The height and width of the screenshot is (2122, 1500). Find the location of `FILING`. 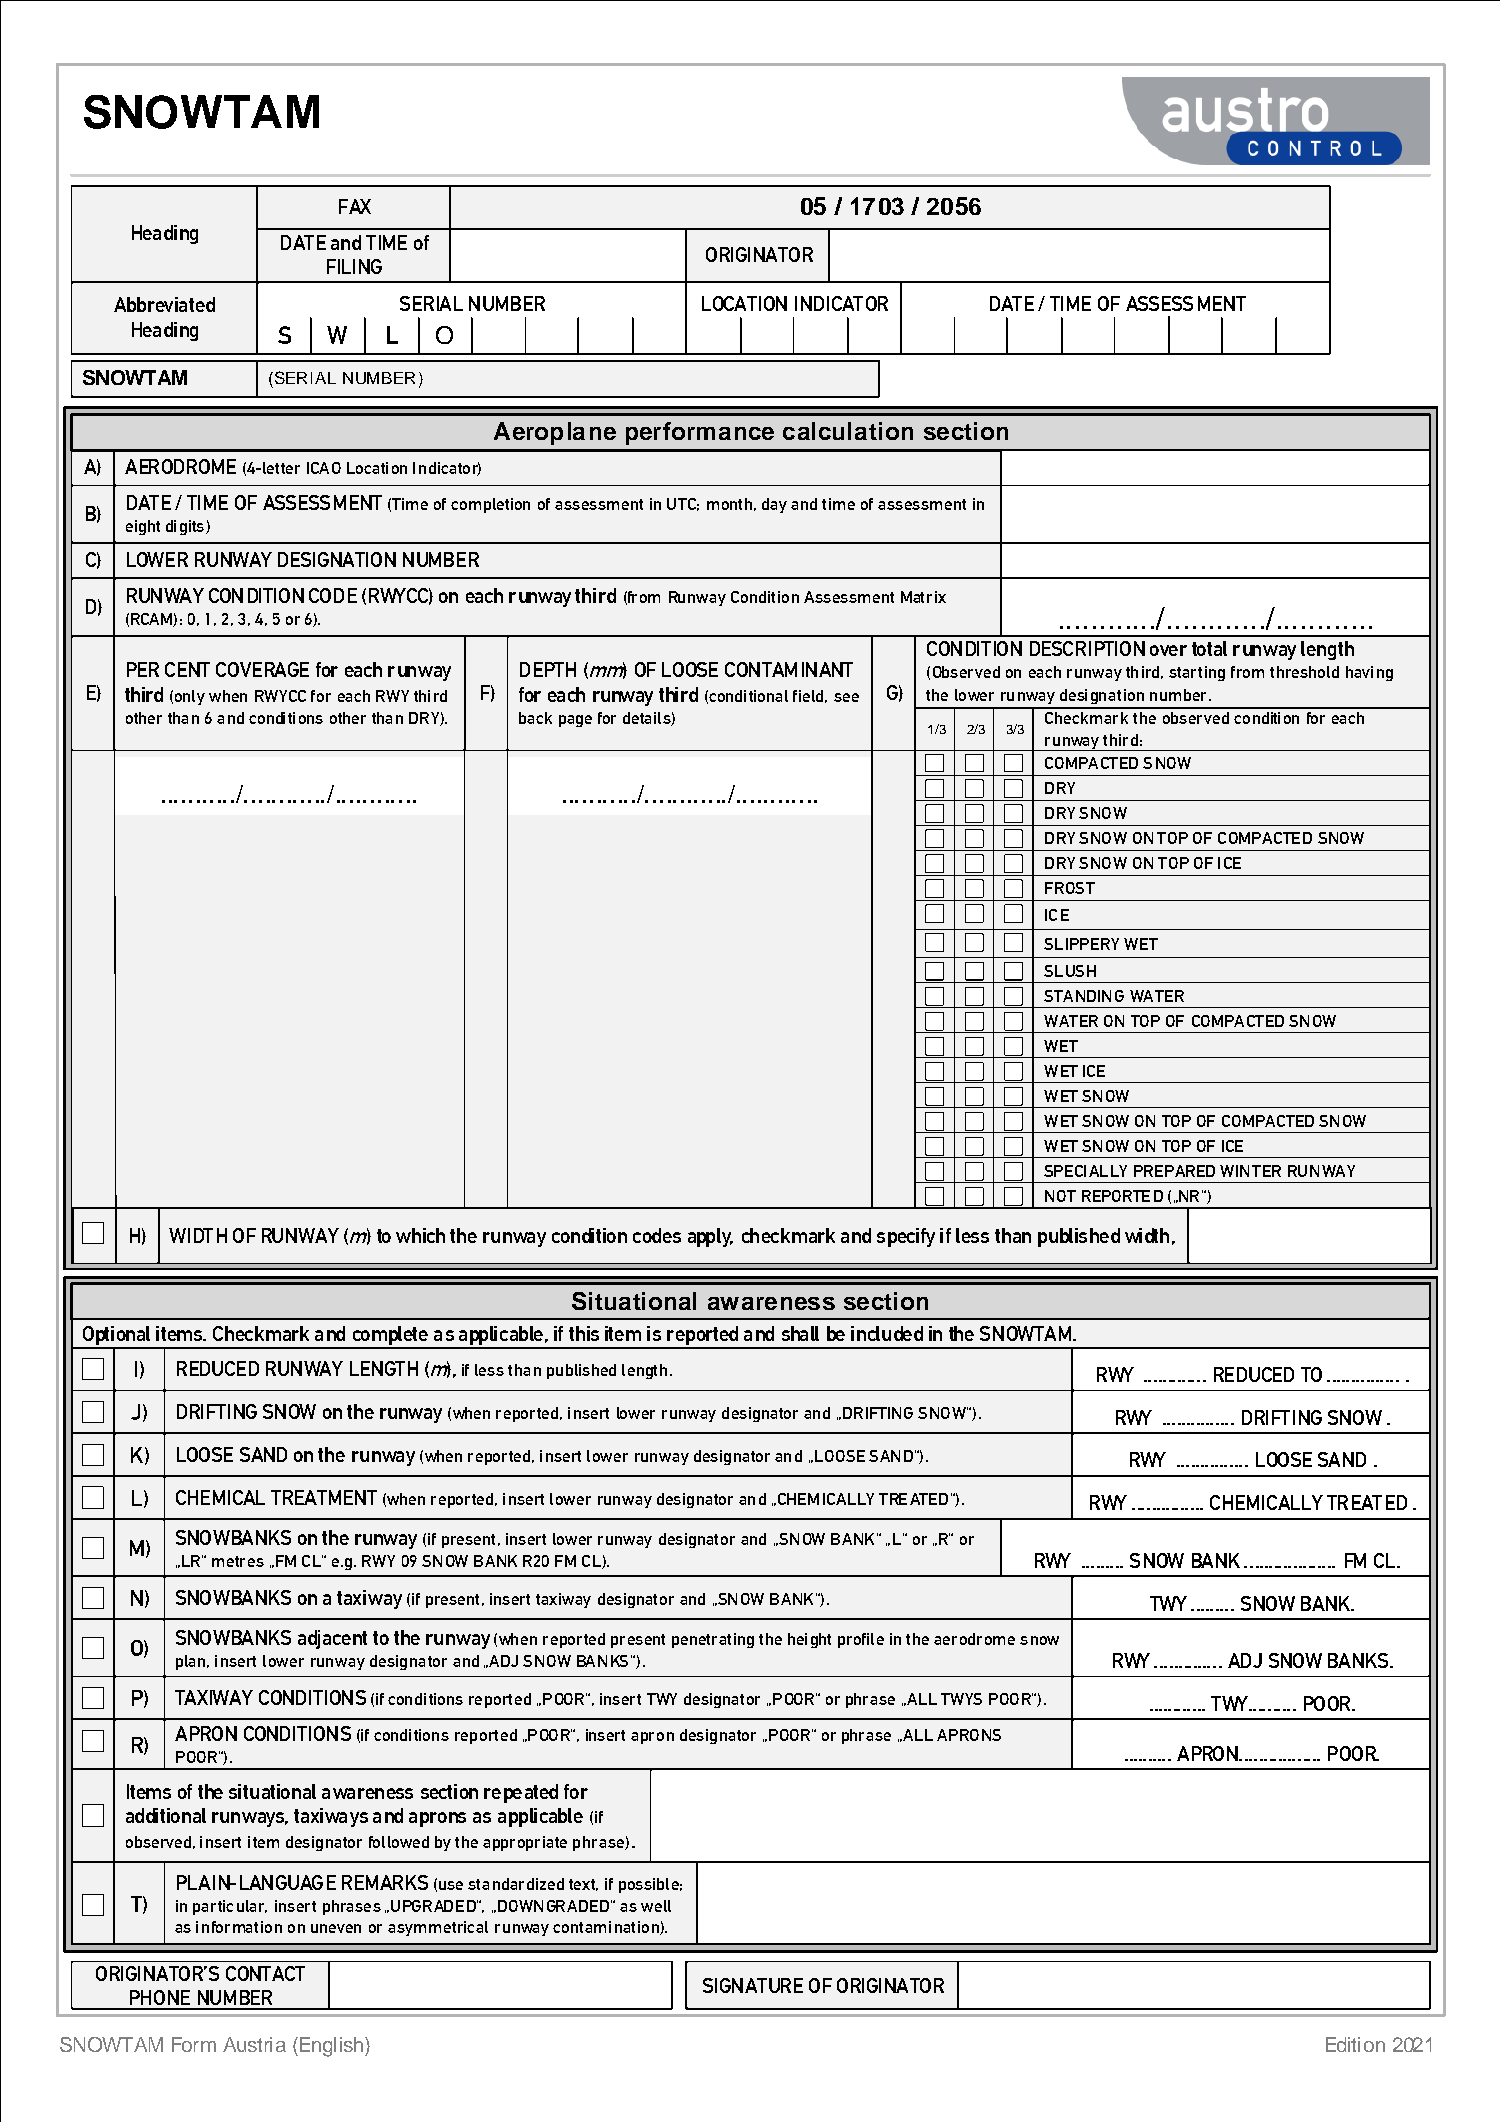

FILING is located at coordinates (354, 266).
